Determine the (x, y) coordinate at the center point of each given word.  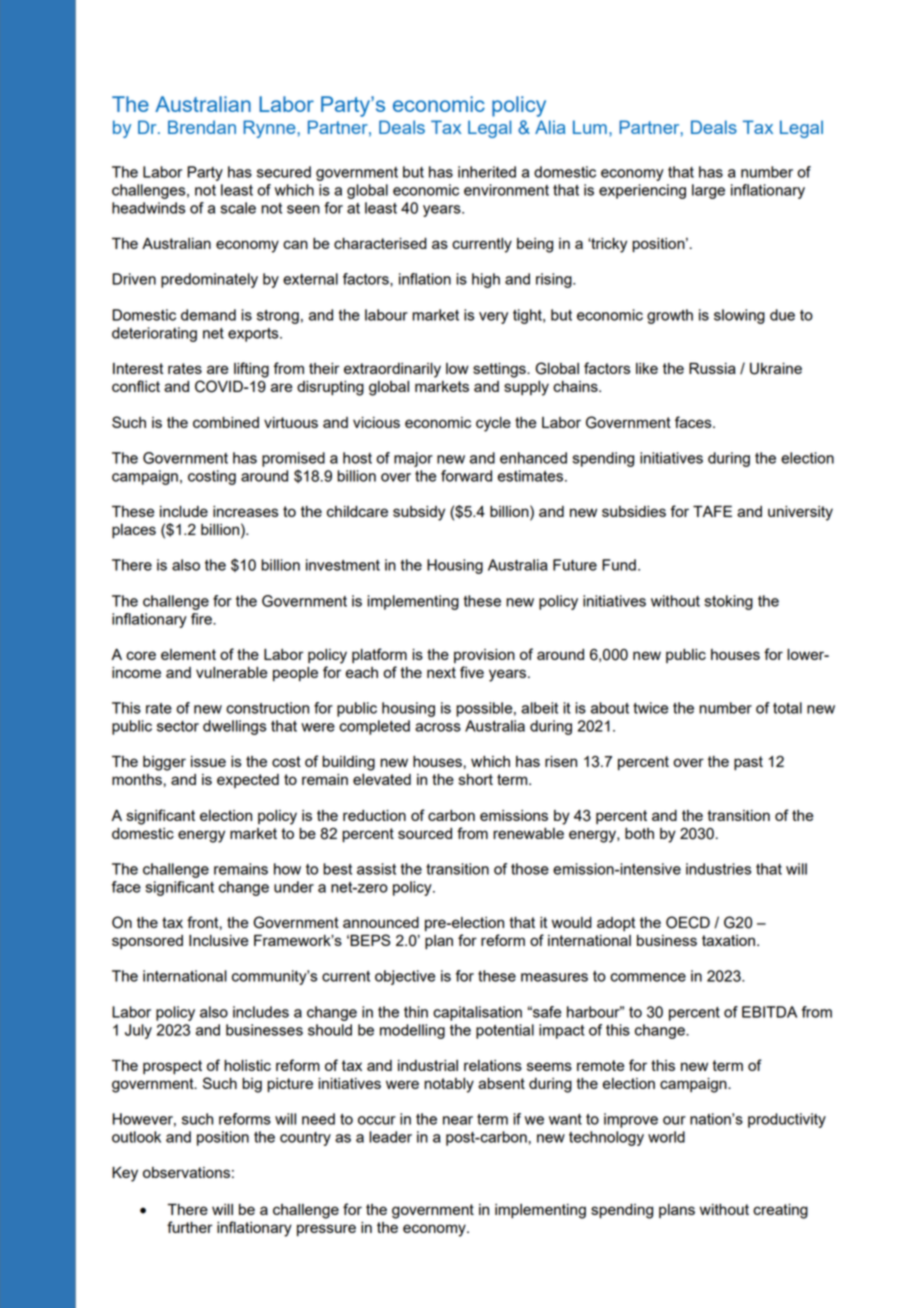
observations (186, 1172)
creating (780, 1211)
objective (405, 977)
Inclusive (218, 940)
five (472, 672)
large (708, 191)
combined (226, 422)
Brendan (202, 127)
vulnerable (231, 672)
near (458, 1120)
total (787, 708)
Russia (712, 368)
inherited (487, 172)
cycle (493, 424)
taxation (728, 940)
